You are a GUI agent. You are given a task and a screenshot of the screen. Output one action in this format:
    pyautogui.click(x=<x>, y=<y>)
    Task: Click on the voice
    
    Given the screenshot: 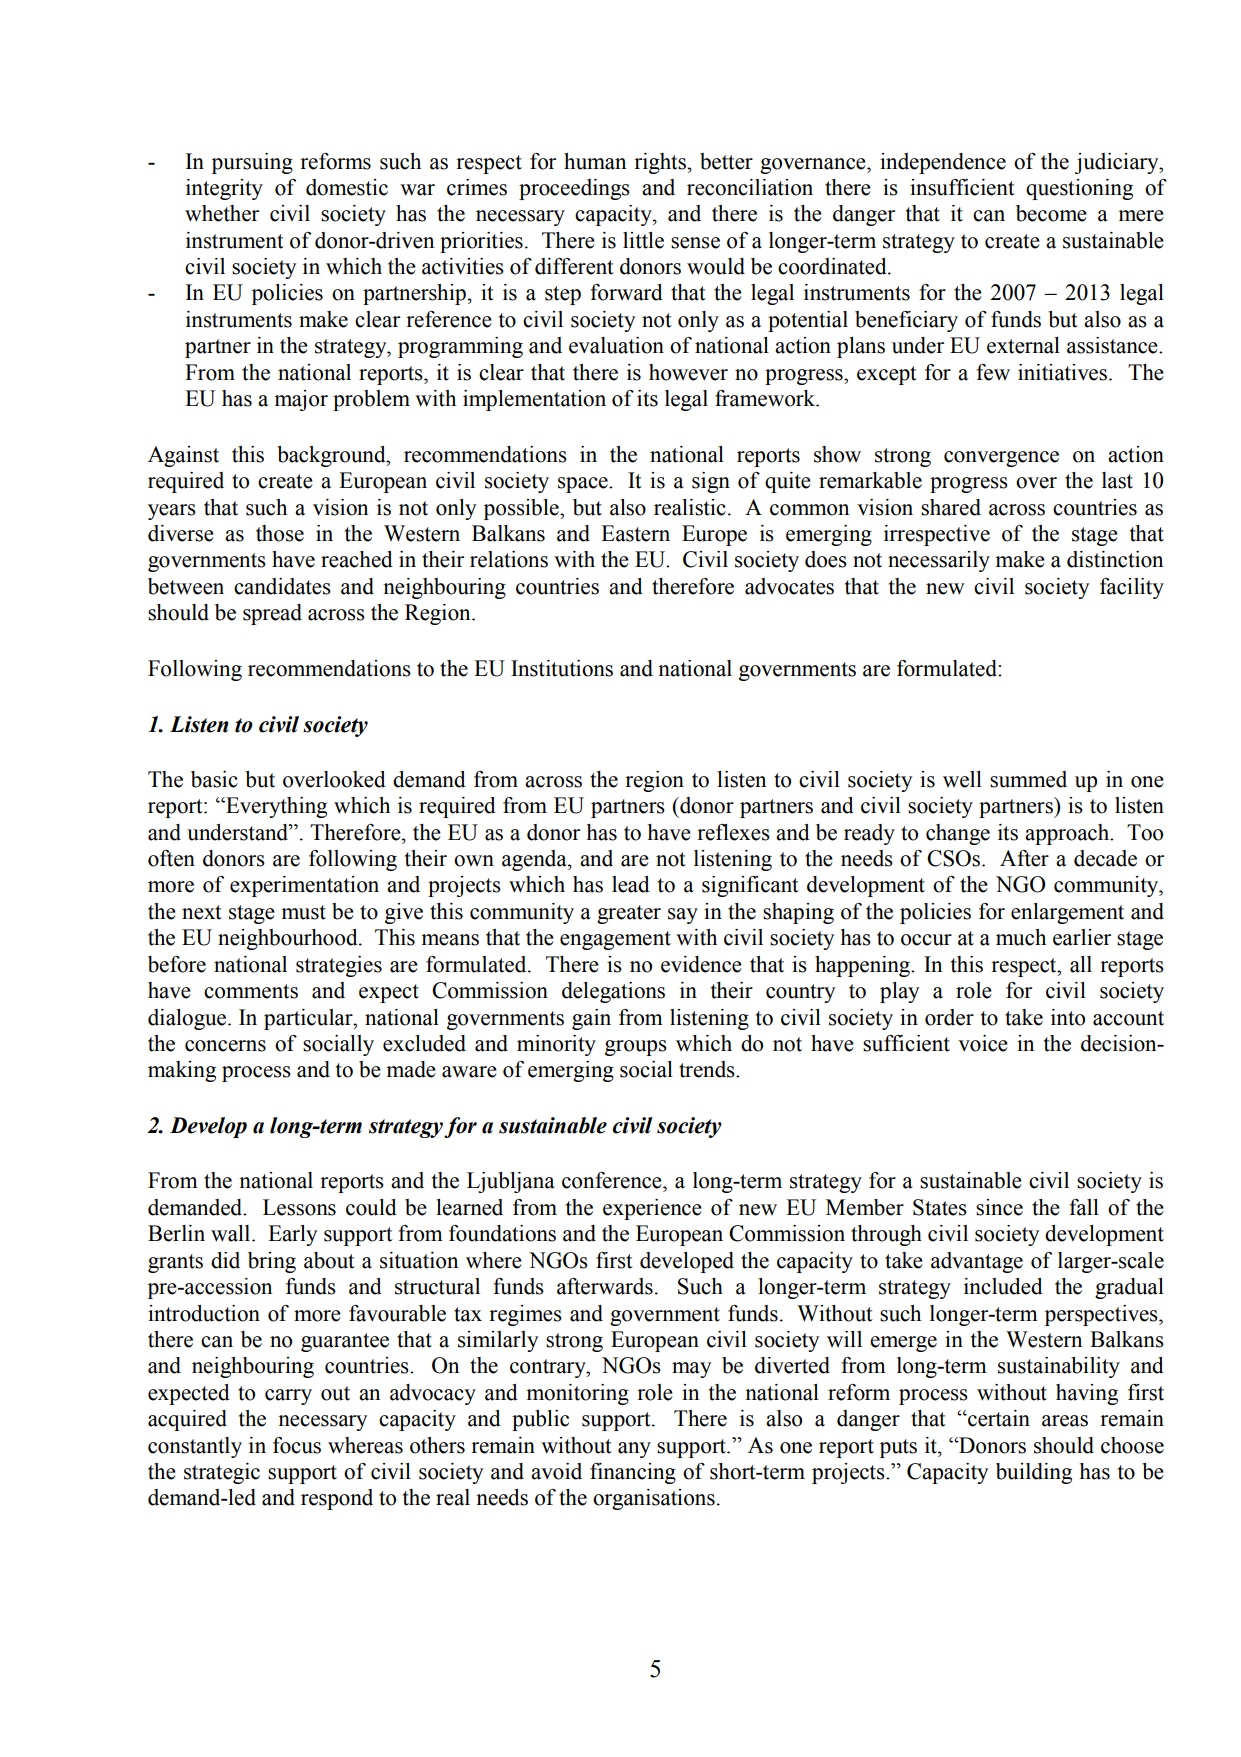 What is the action you would take?
    pyautogui.click(x=983, y=1043)
